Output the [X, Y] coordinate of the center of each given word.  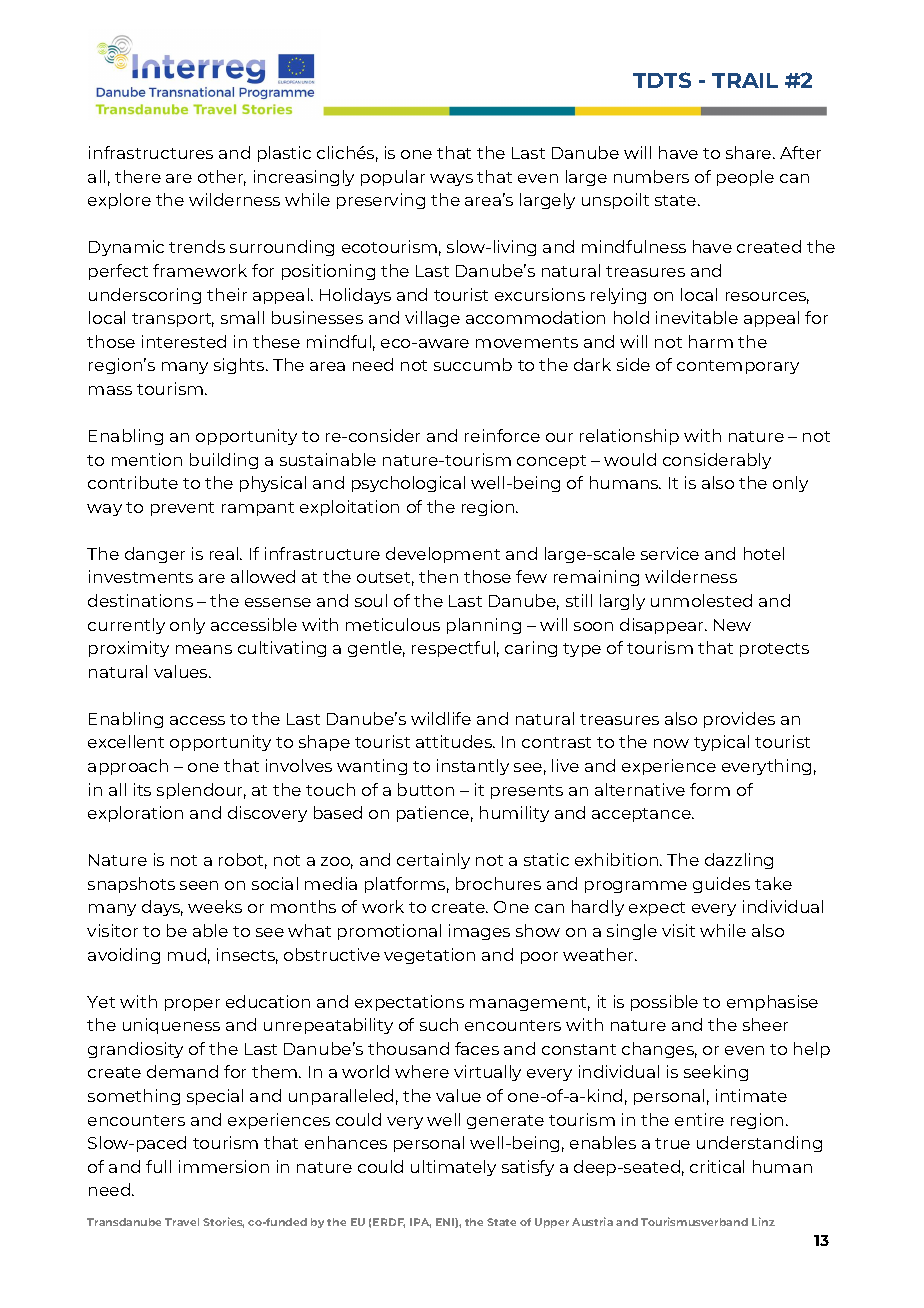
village [432, 319]
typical [721, 743]
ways [451, 180]
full [158, 1166]
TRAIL [745, 80]
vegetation [429, 956]
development [443, 555]
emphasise [772, 1003]
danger [155, 555]
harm [711, 341]
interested [184, 341]
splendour [201, 791]
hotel [764, 553]
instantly [473, 767]
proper [192, 1005]
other [222, 178]
